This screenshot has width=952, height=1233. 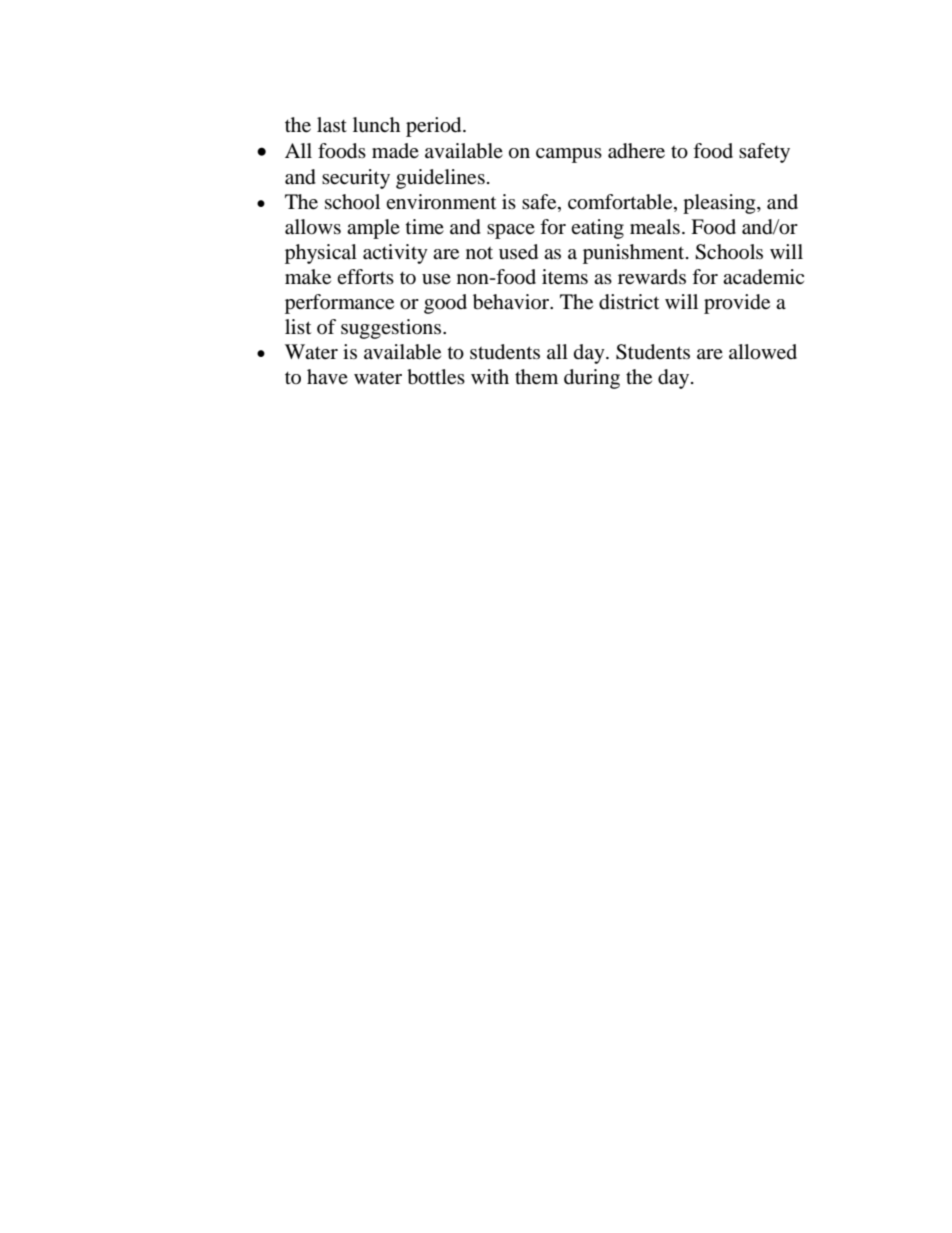 I want to click on campus, so click(x=569, y=155).
